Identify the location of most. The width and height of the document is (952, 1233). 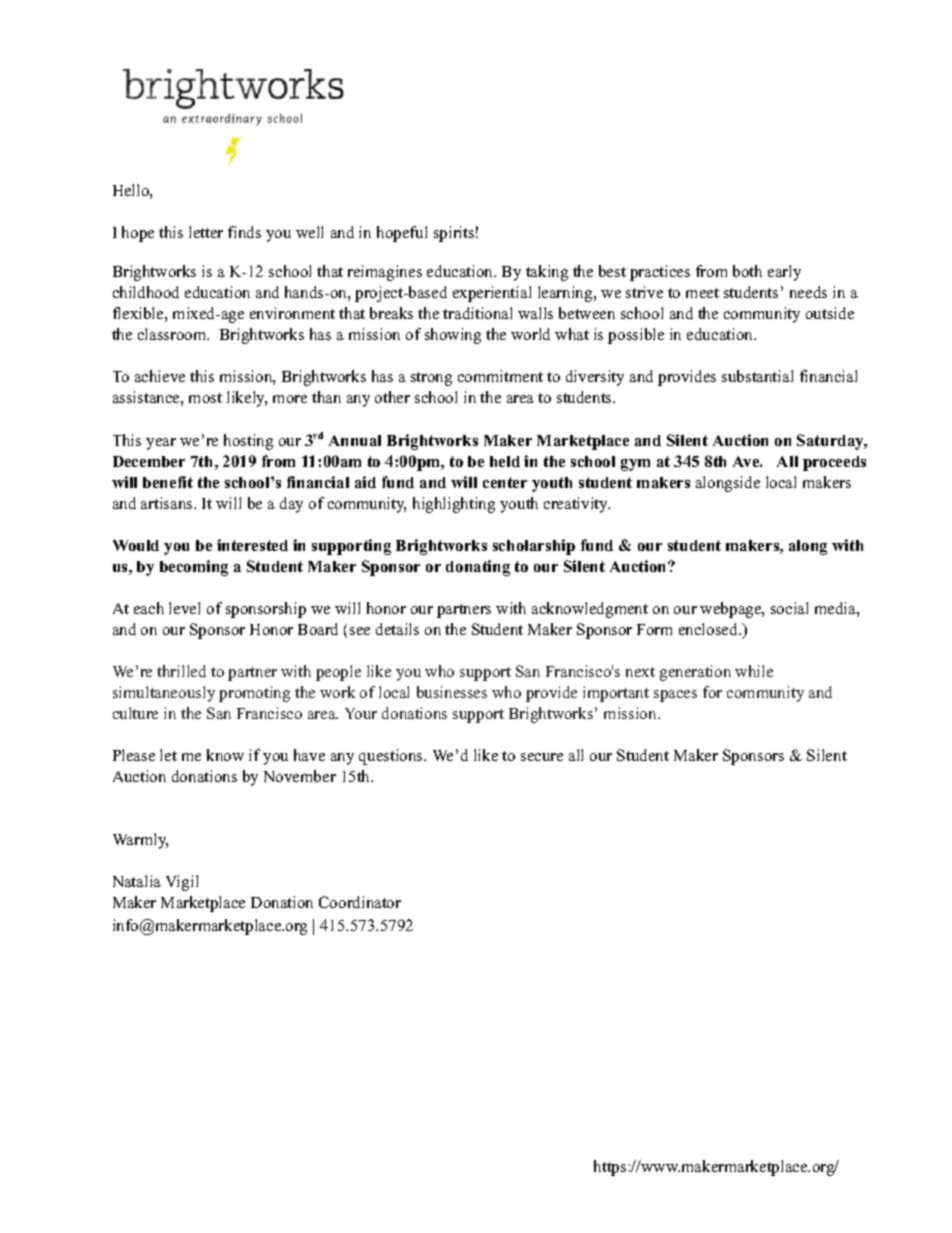
(205, 398).
